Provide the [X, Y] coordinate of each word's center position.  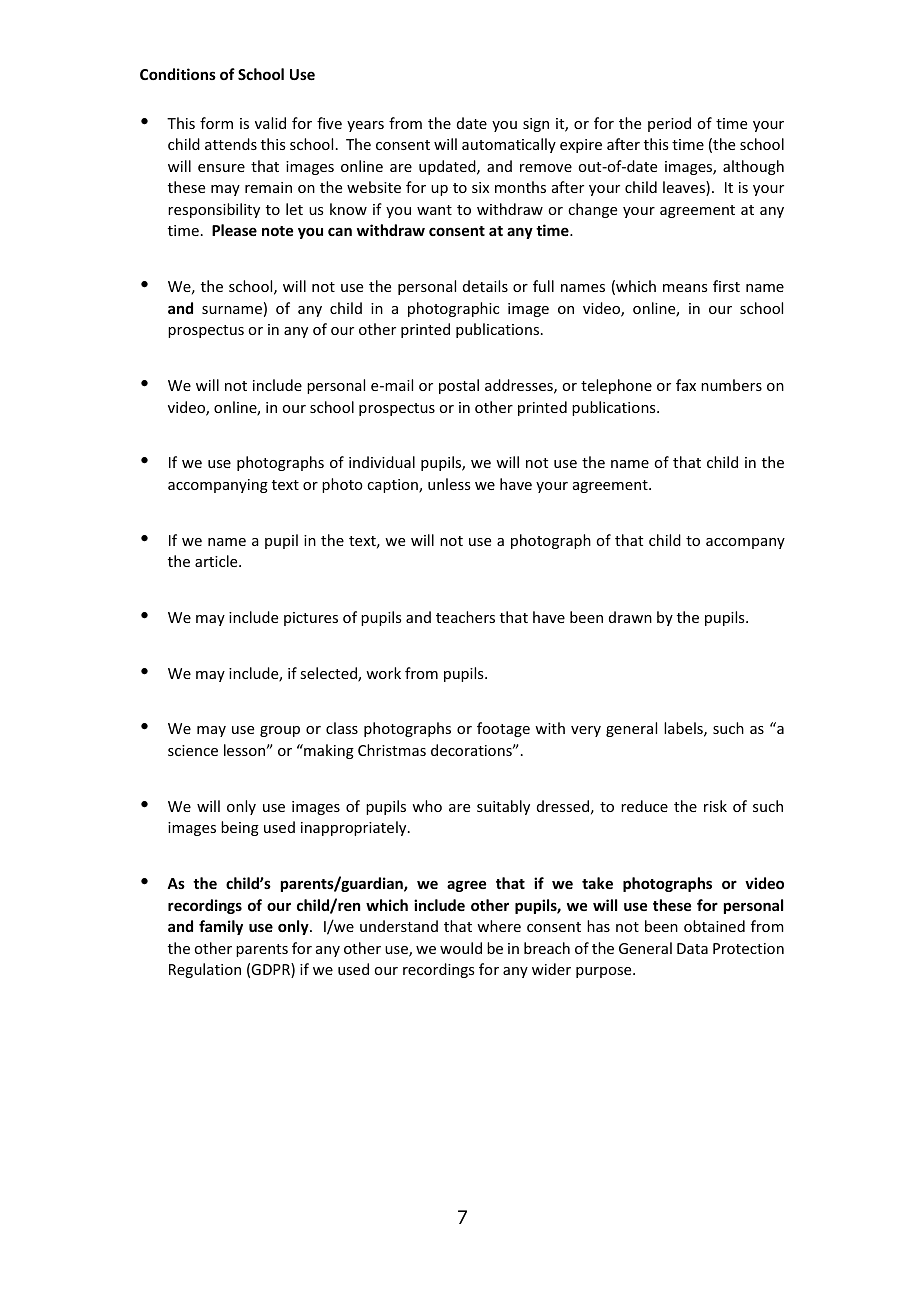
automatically [509, 145]
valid [270, 123]
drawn [630, 617]
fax [686, 385]
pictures [311, 619]
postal [459, 386]
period [669, 124]
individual [382, 462]
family [221, 927]
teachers [465, 617]
